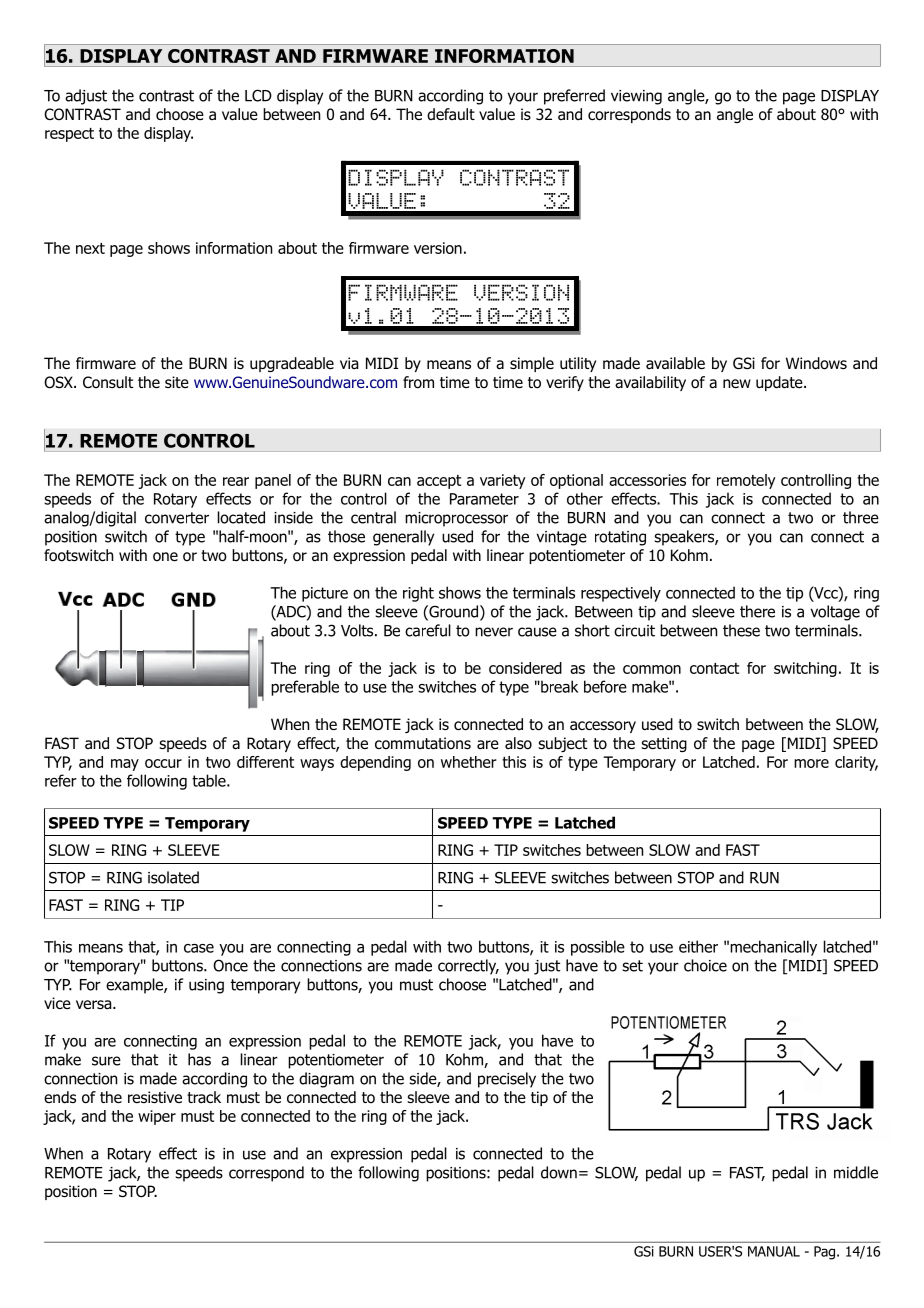 This page has width=924, height=1308. Describe the element at coordinates (468, 967) in the page. I see `correctly` at that location.
